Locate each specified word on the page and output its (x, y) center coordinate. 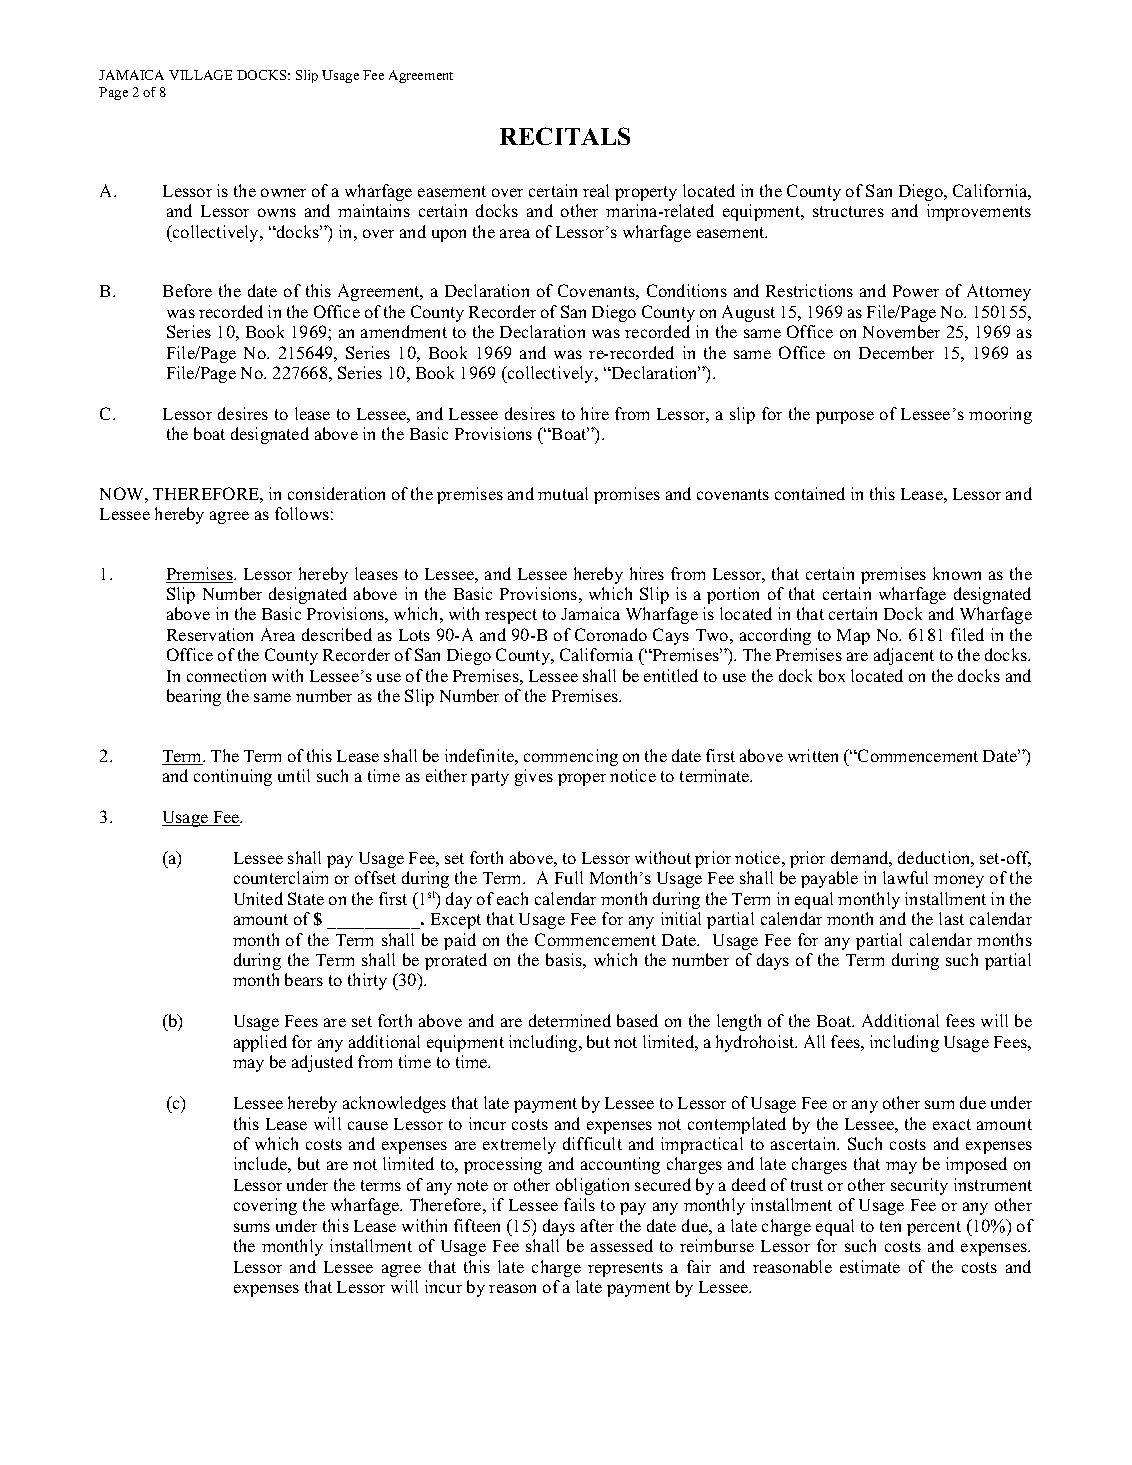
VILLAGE (200, 75)
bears (304, 979)
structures (848, 211)
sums (252, 1227)
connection (226, 675)
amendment (404, 331)
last (951, 918)
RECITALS (565, 136)
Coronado (611, 634)
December (896, 352)
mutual (563, 493)
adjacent (904, 656)
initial (681, 918)
